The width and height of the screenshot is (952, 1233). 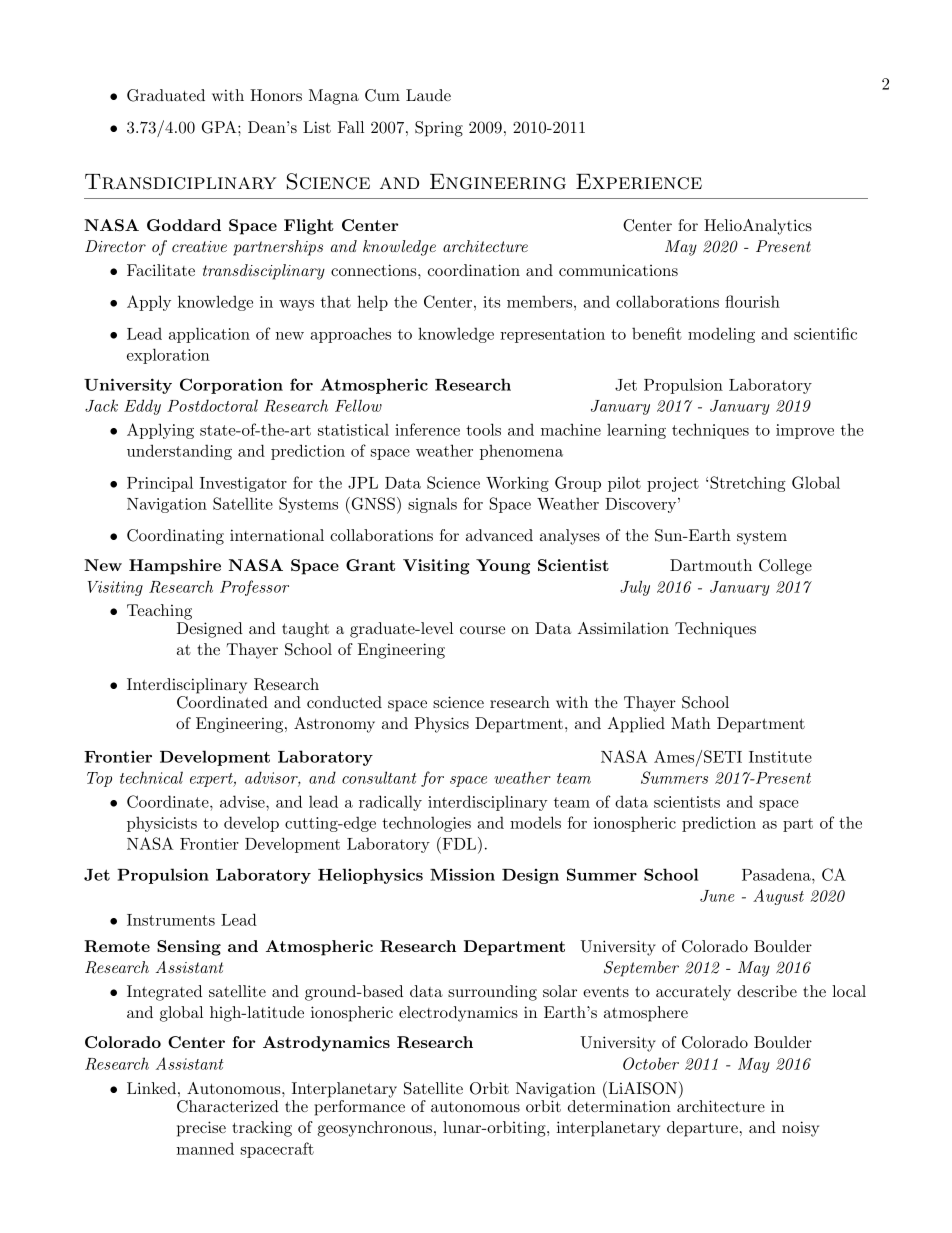 What do you see at coordinates (276, 95) in the screenshot?
I see `Honors` at bounding box center [276, 95].
